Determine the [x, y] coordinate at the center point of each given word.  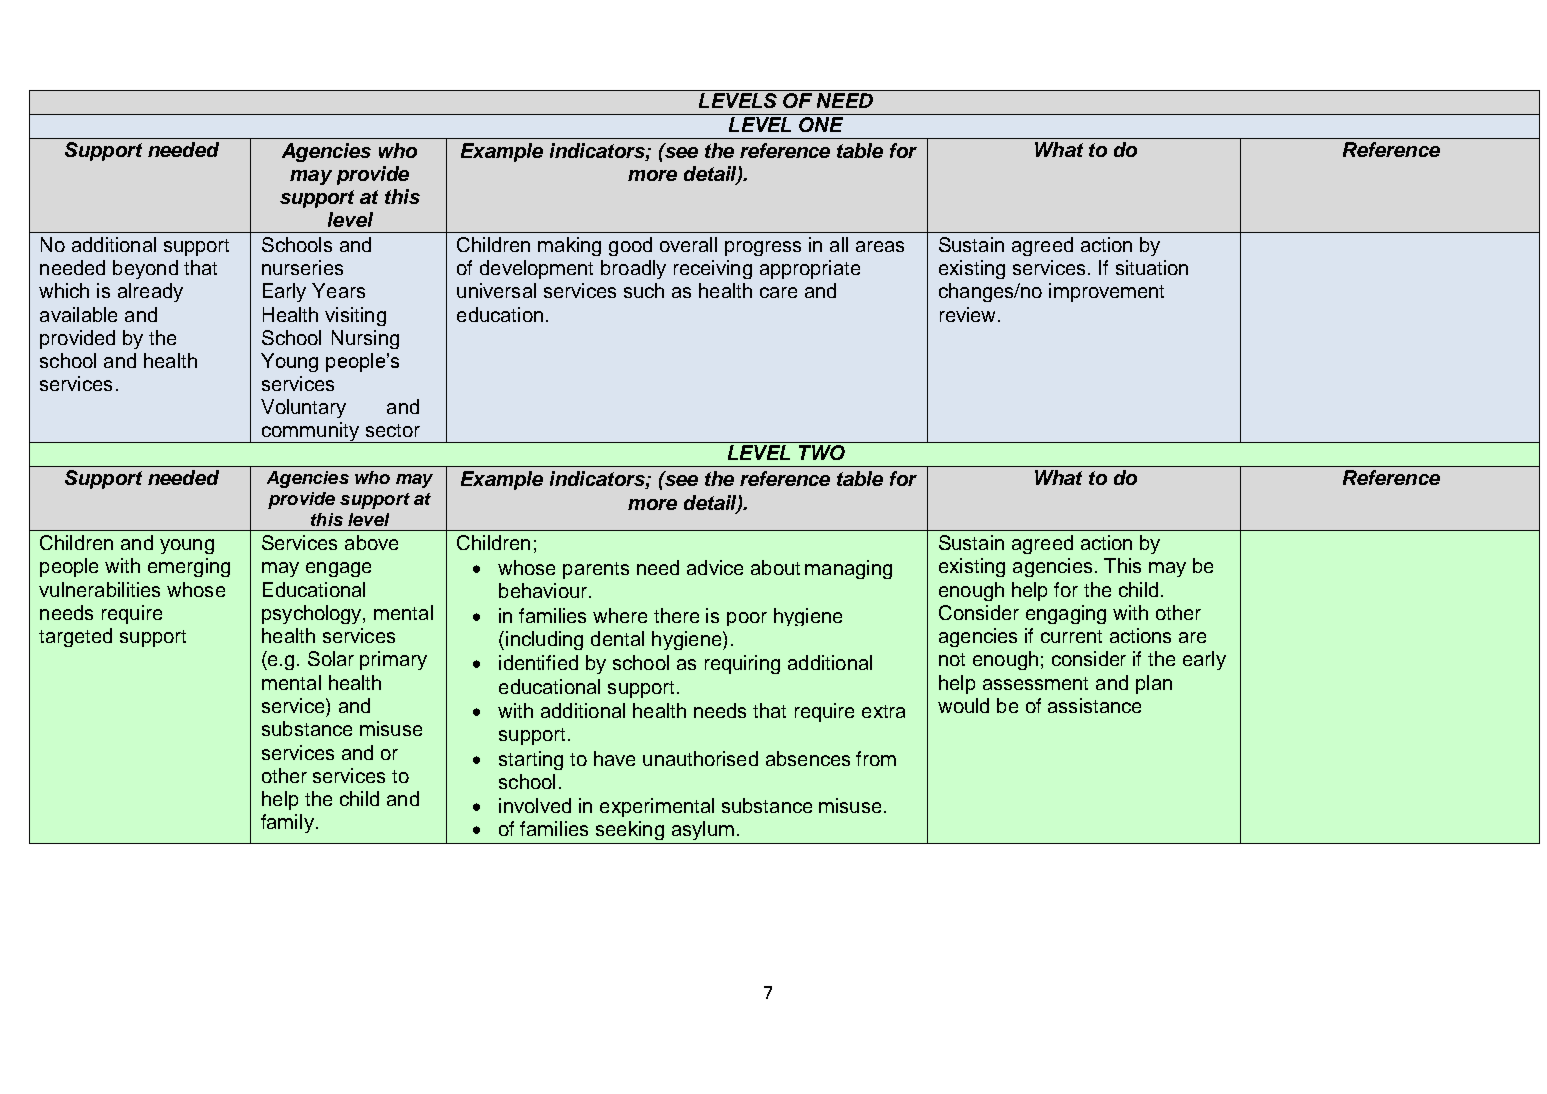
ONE [821, 124]
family [287, 823]
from [876, 758]
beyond [145, 269]
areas [880, 246]
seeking [630, 830]
